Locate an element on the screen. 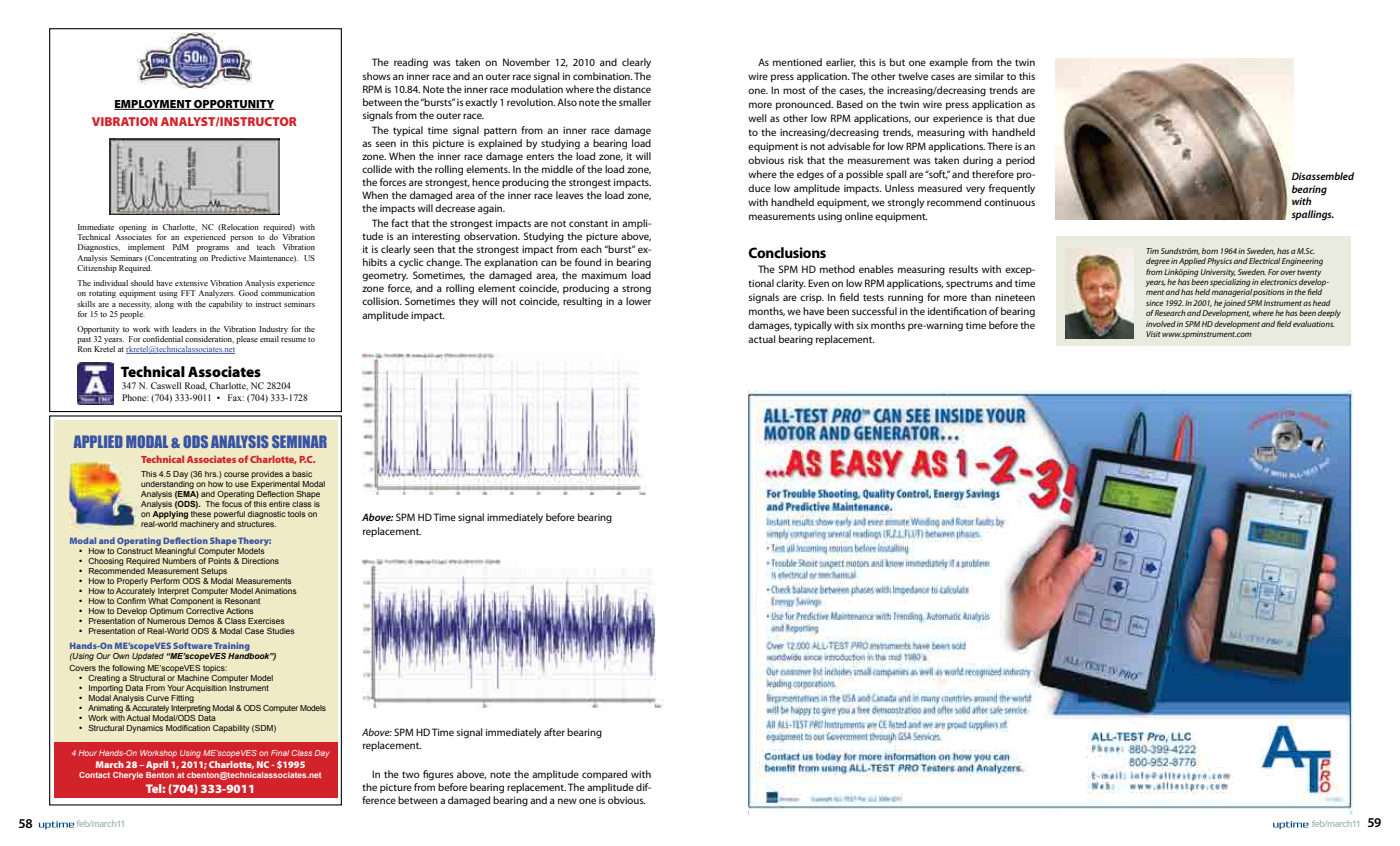 Image resolution: width=1400 pixels, height=846 pixels. Visit is located at coordinates (1153, 334).
